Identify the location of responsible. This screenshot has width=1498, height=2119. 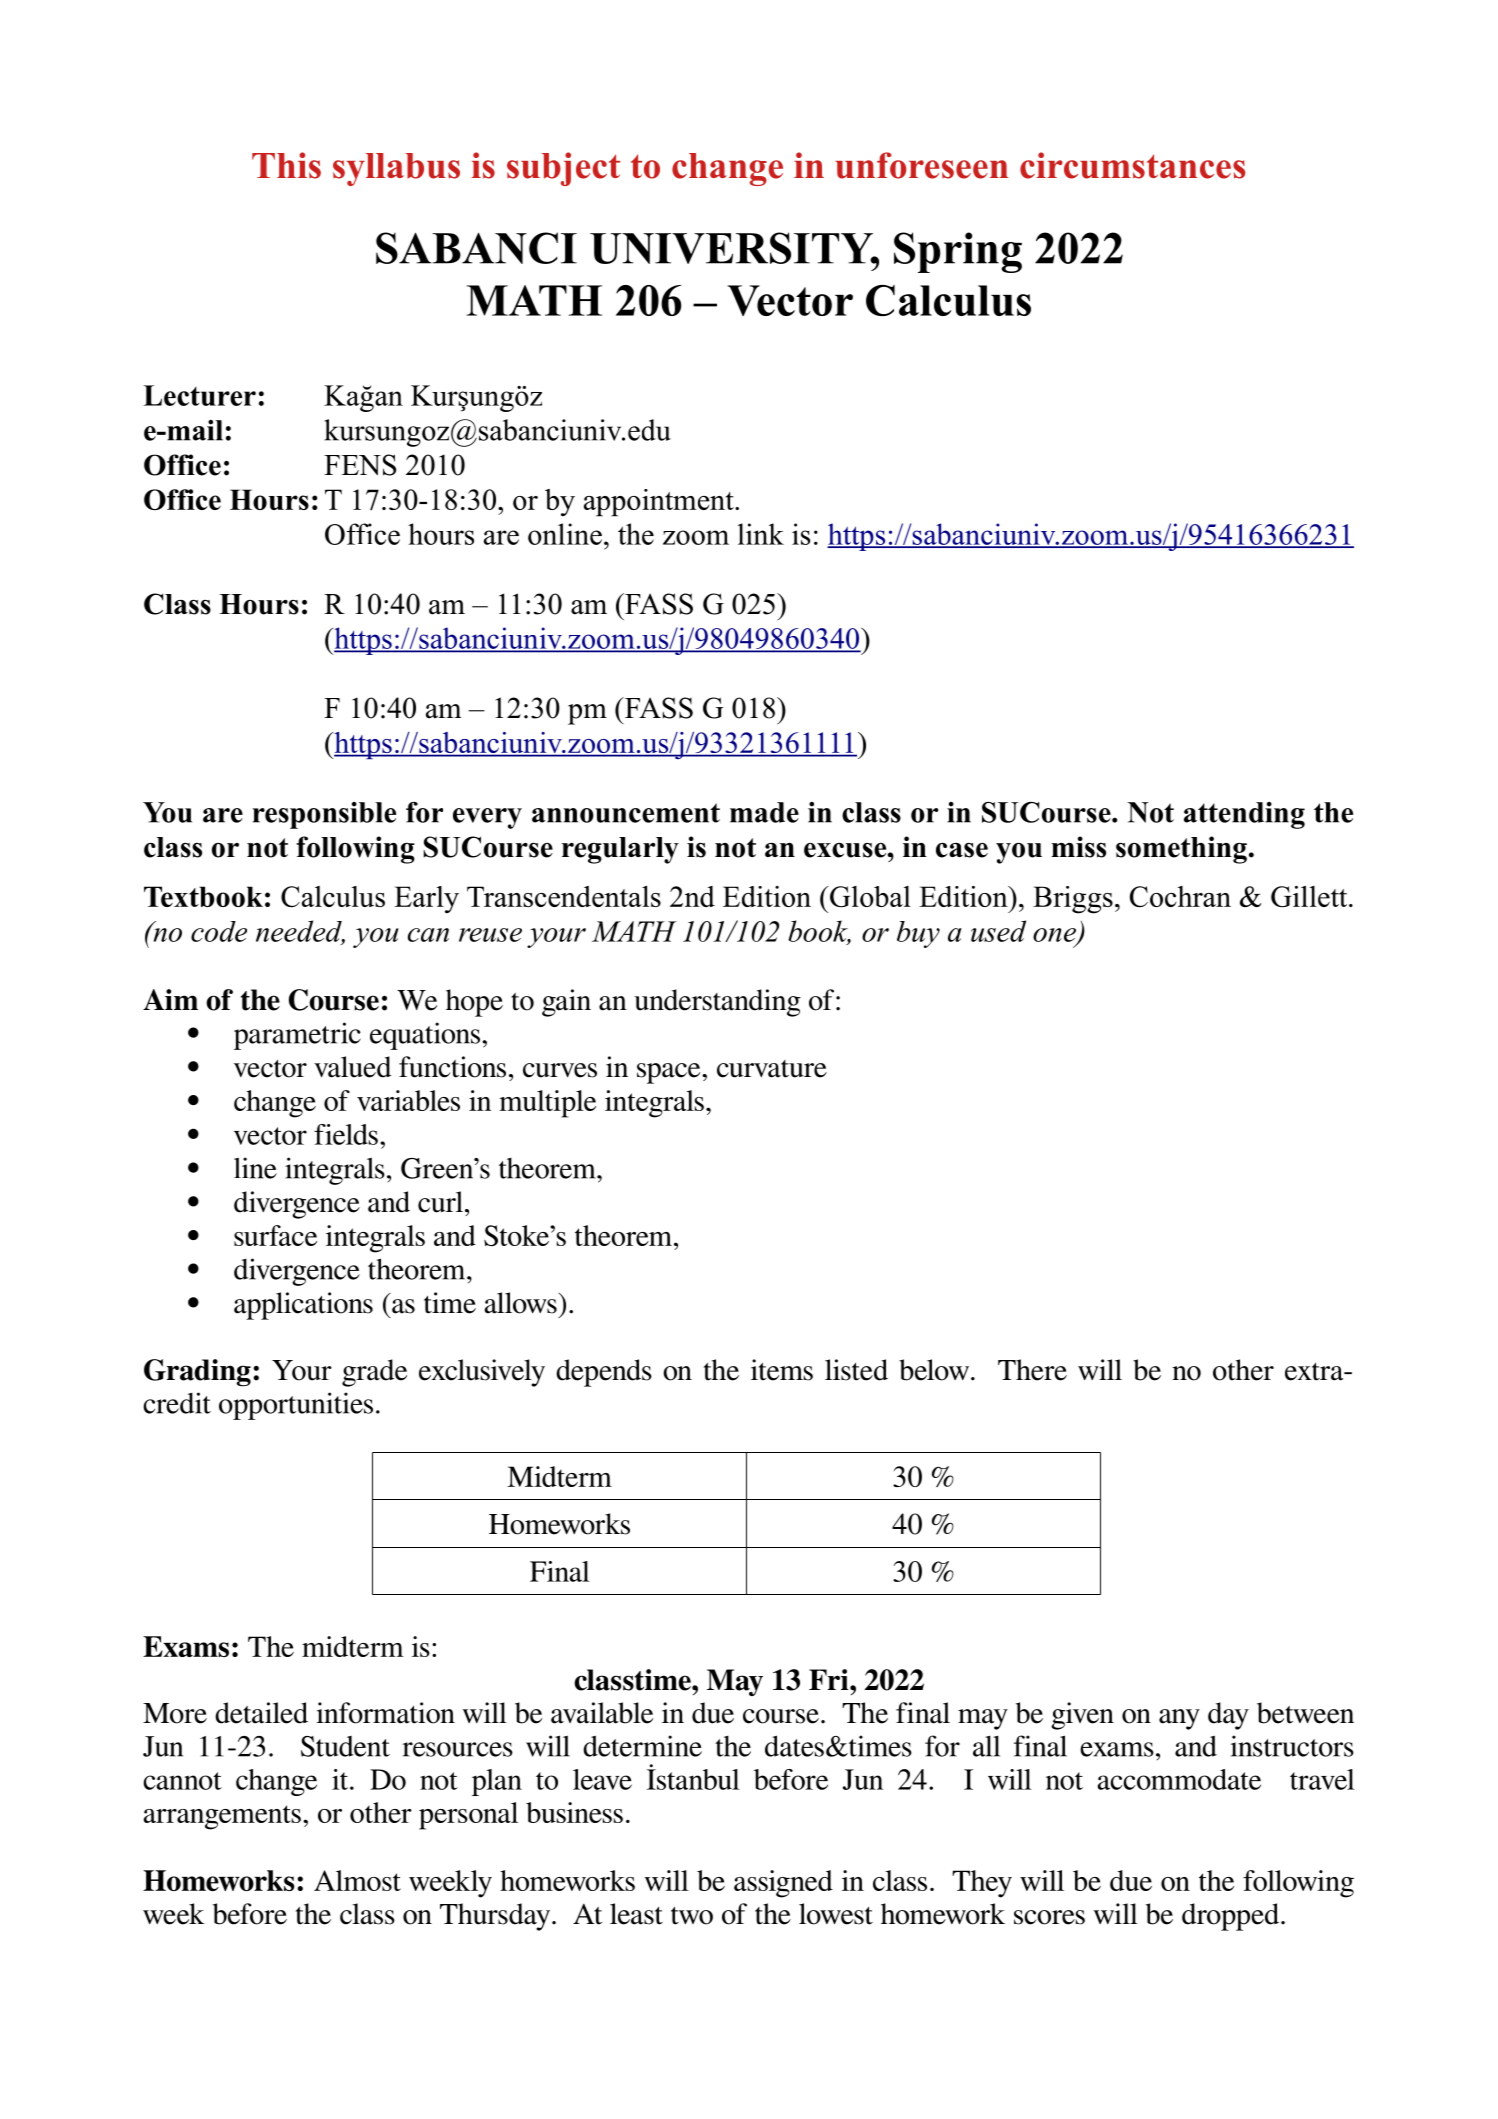
(324, 815).
